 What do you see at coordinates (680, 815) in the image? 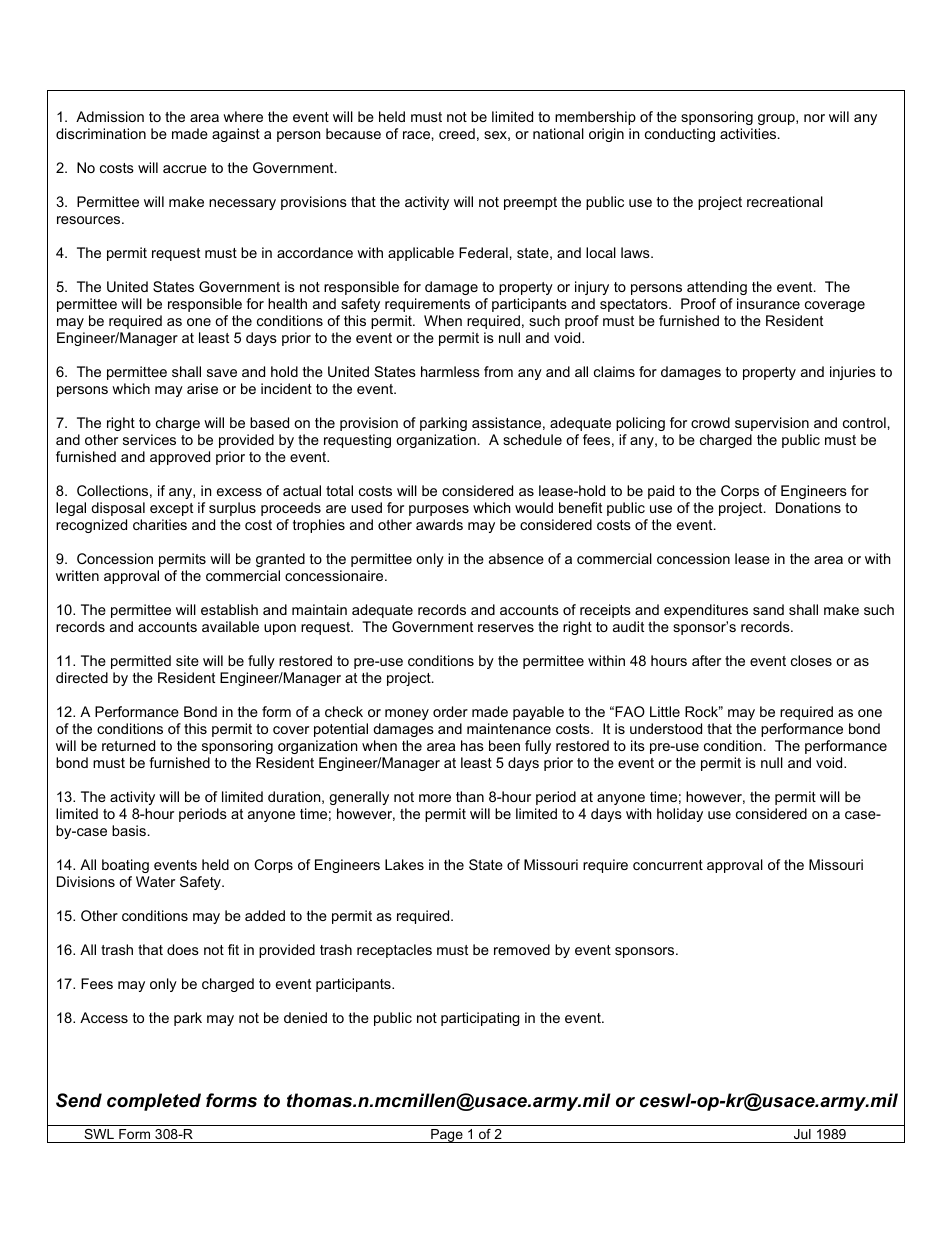
I see `holiday` at bounding box center [680, 815].
